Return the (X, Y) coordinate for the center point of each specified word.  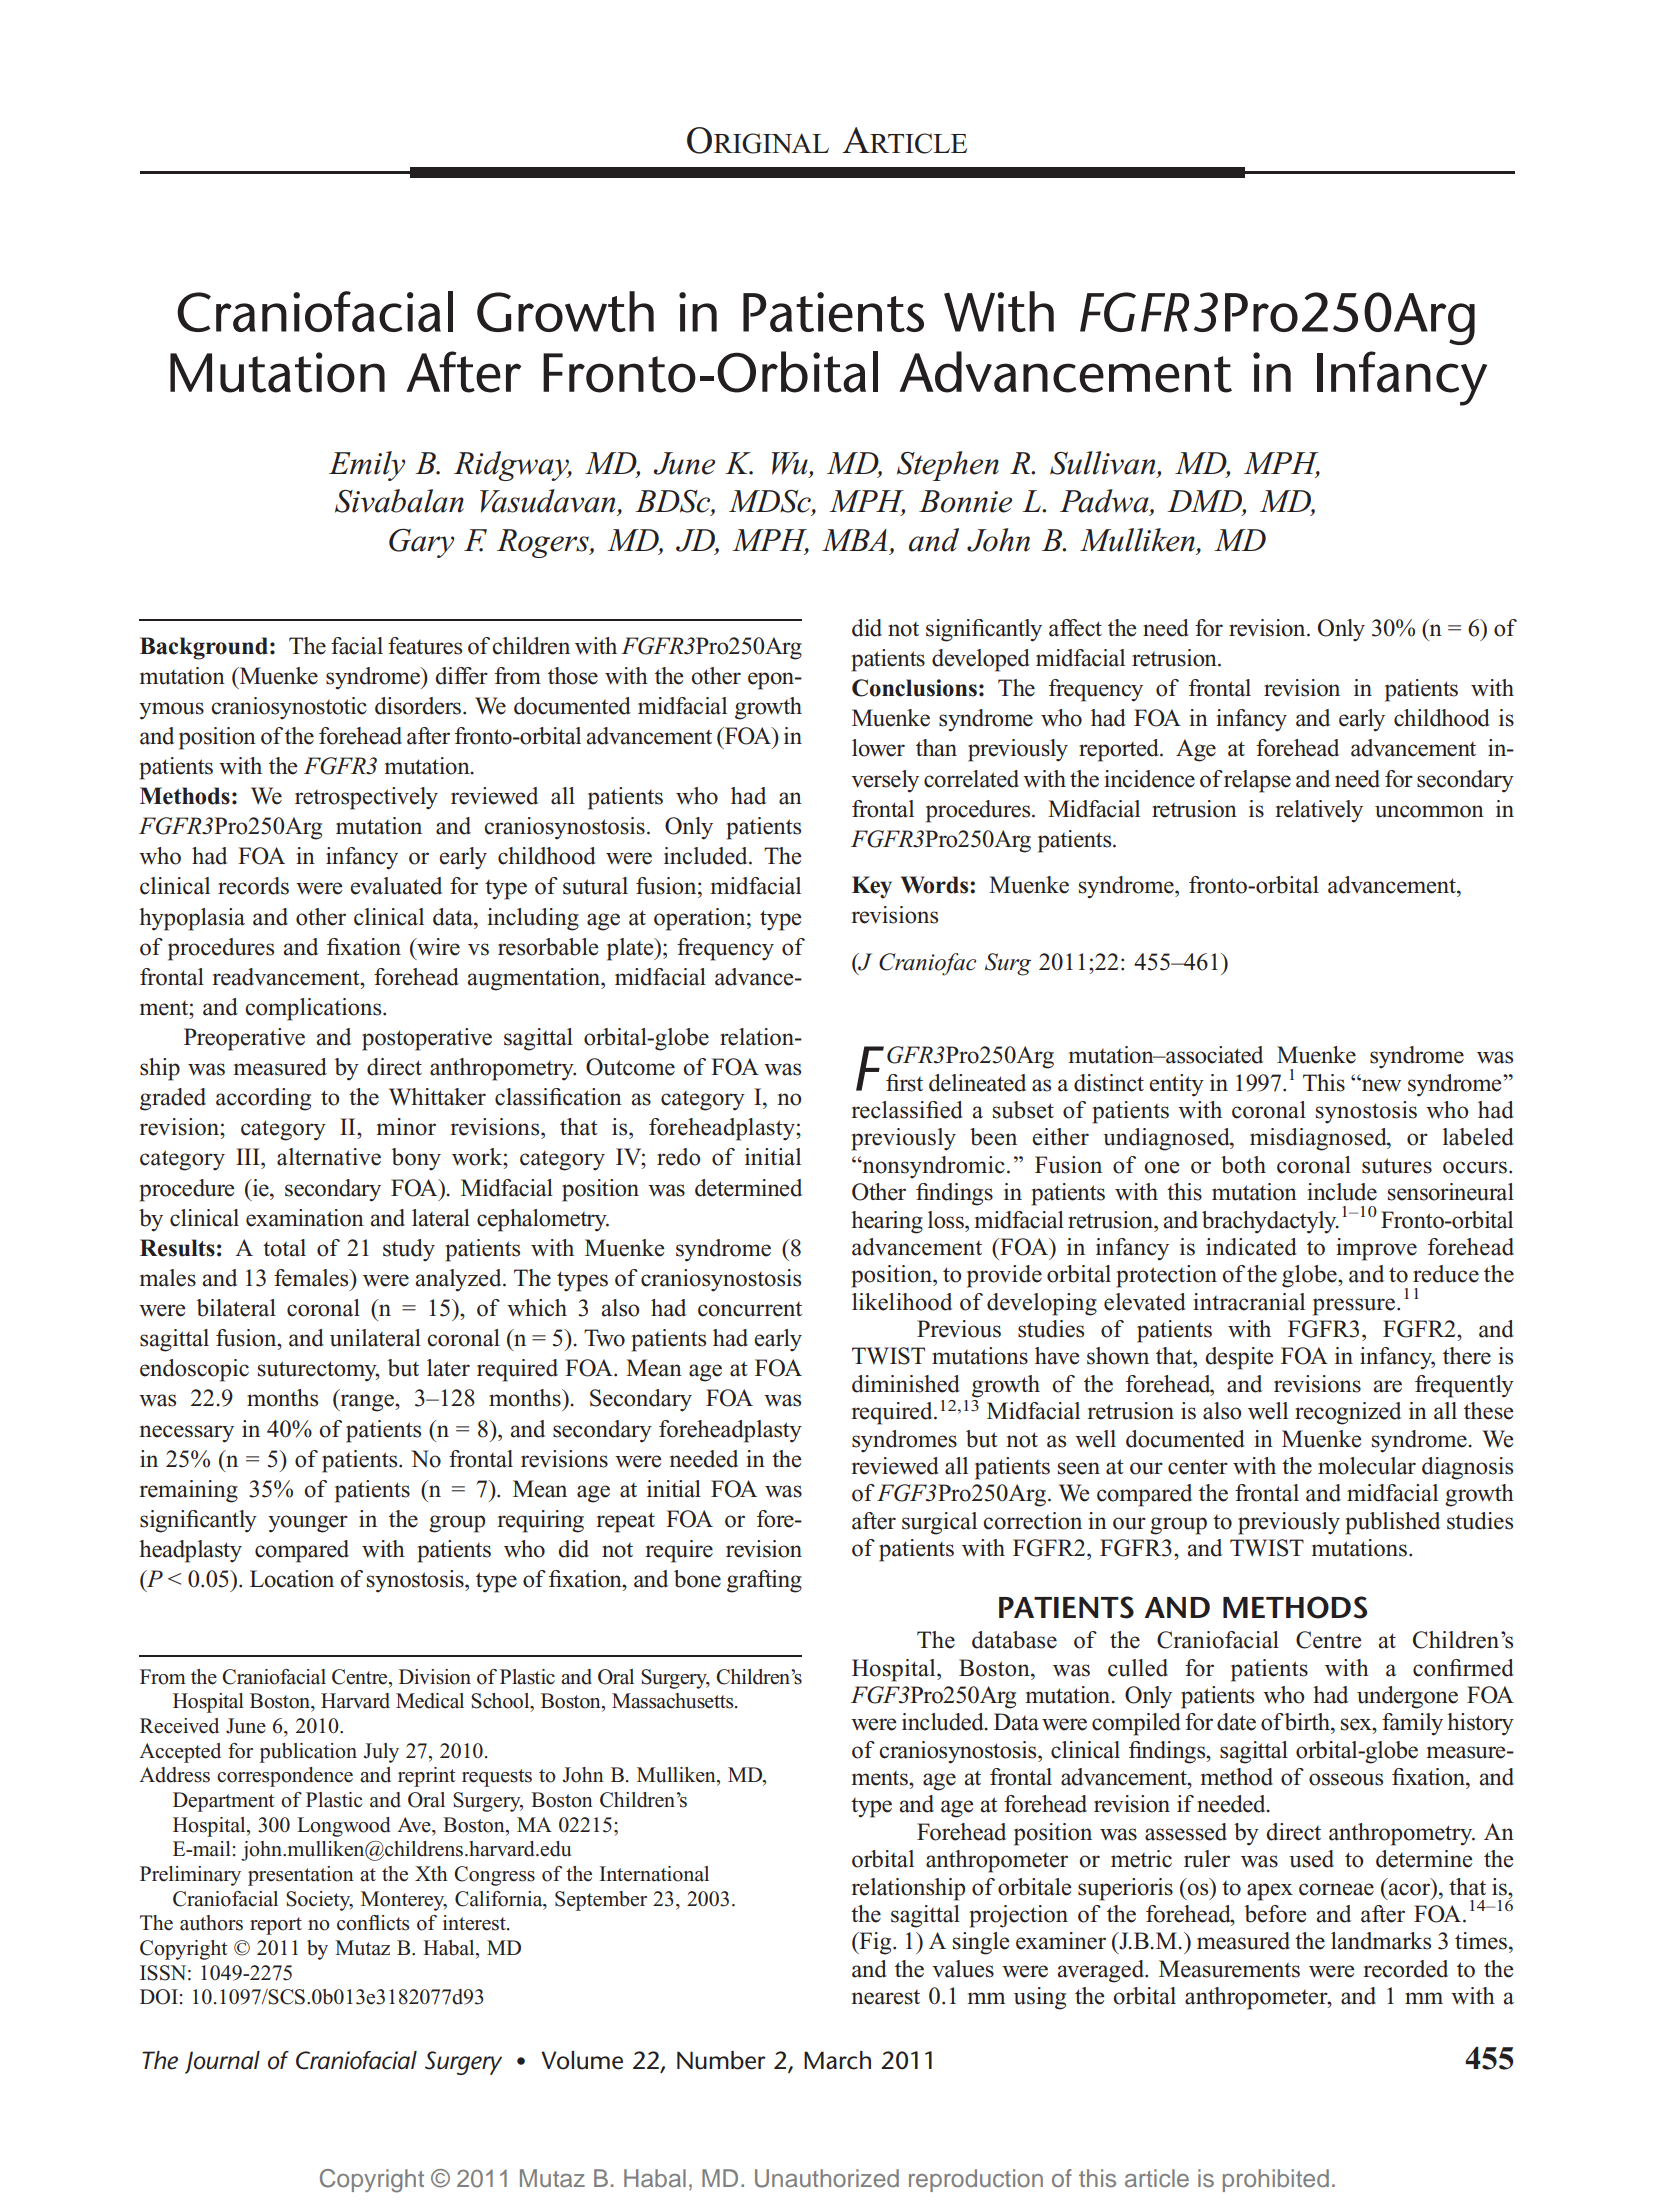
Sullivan (1104, 464)
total (284, 1248)
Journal (222, 2062)
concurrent (750, 1309)
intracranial (1249, 1302)
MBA (854, 540)
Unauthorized (827, 2178)
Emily (367, 466)
